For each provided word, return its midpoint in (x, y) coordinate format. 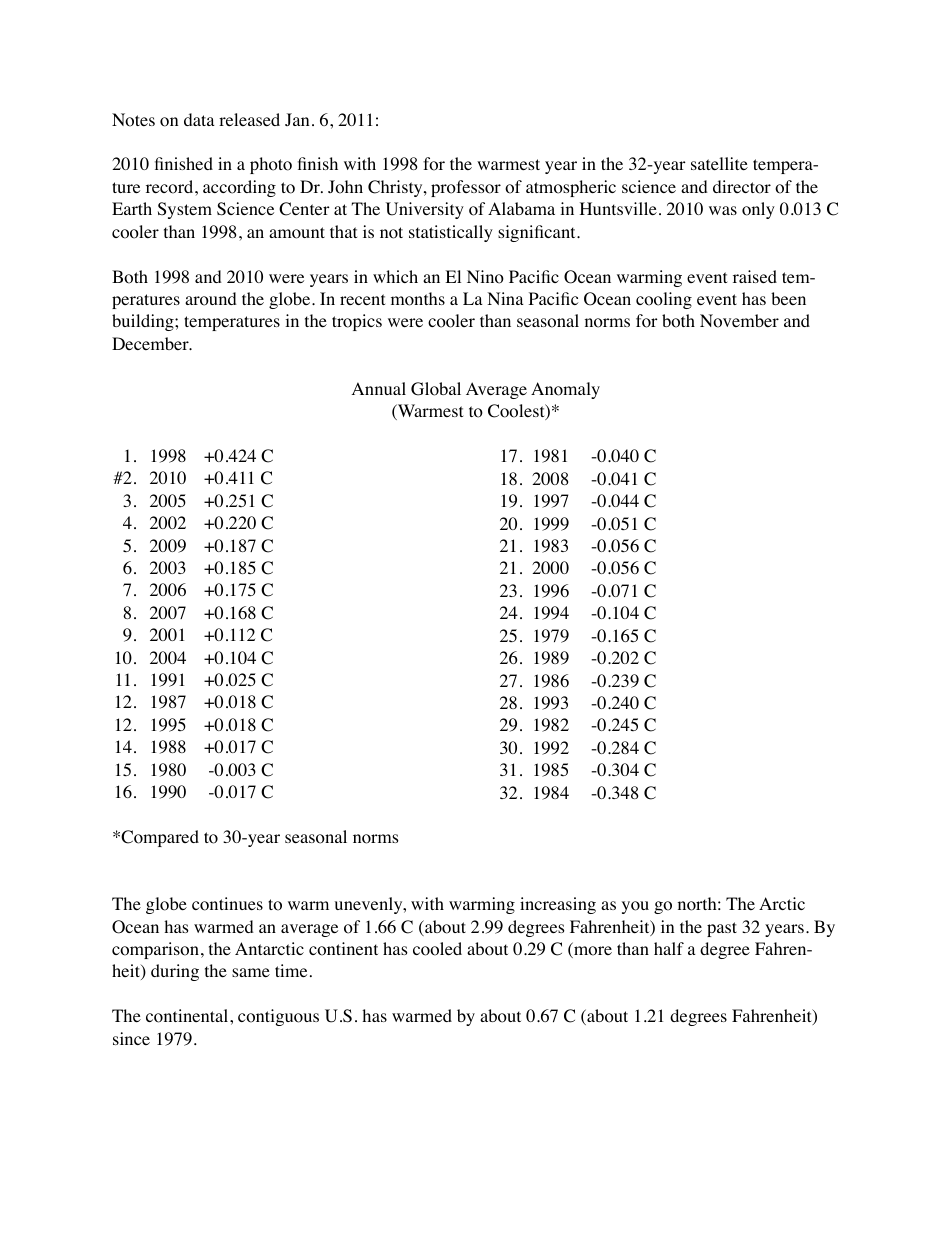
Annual (379, 388)
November (739, 321)
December (151, 343)
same (251, 972)
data (199, 119)
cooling (664, 300)
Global (436, 389)
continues (227, 904)
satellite (719, 163)
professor (466, 188)
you (635, 907)
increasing (558, 905)
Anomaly (565, 390)
